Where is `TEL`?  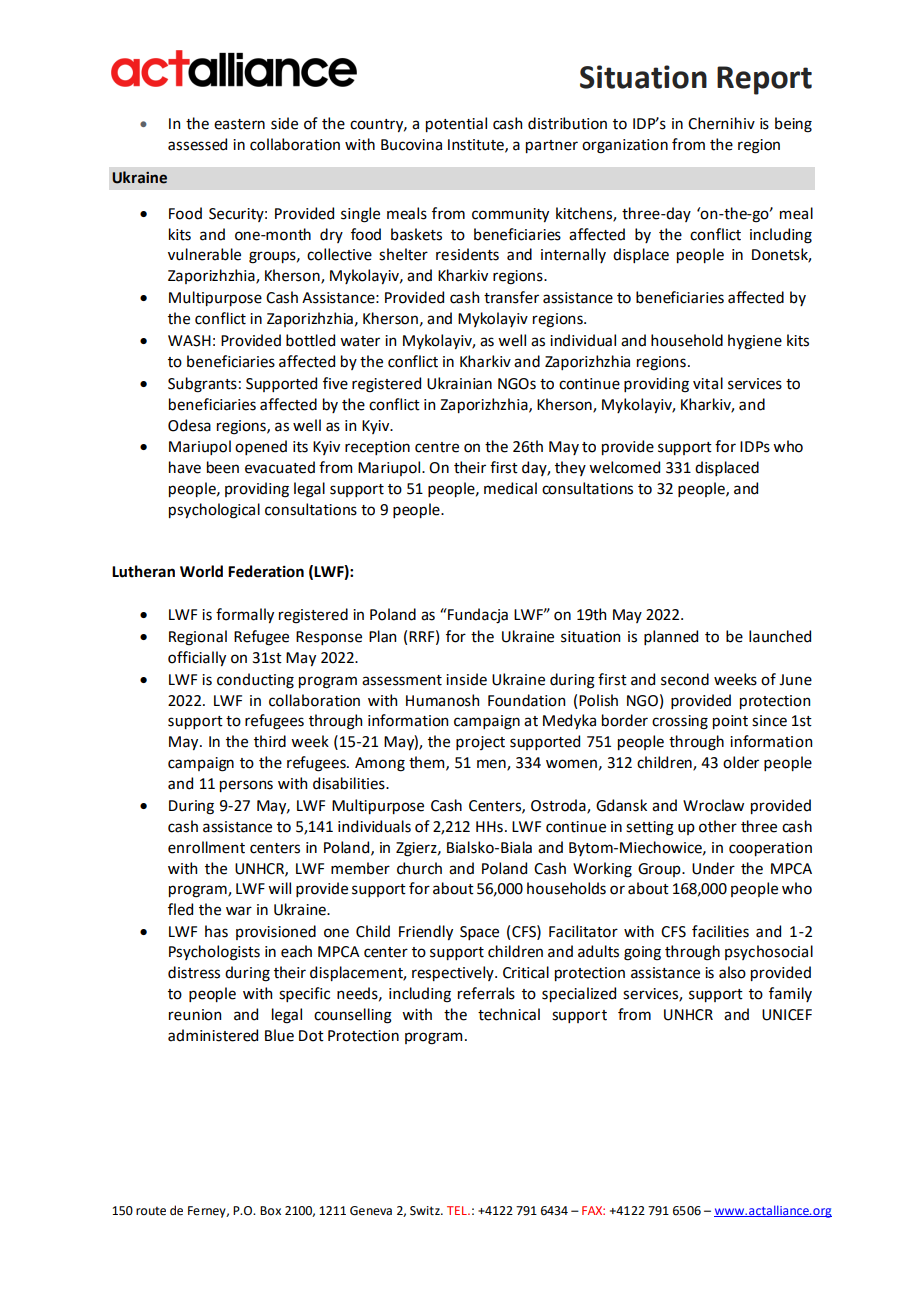 TEL is located at coordinates (458, 1210).
